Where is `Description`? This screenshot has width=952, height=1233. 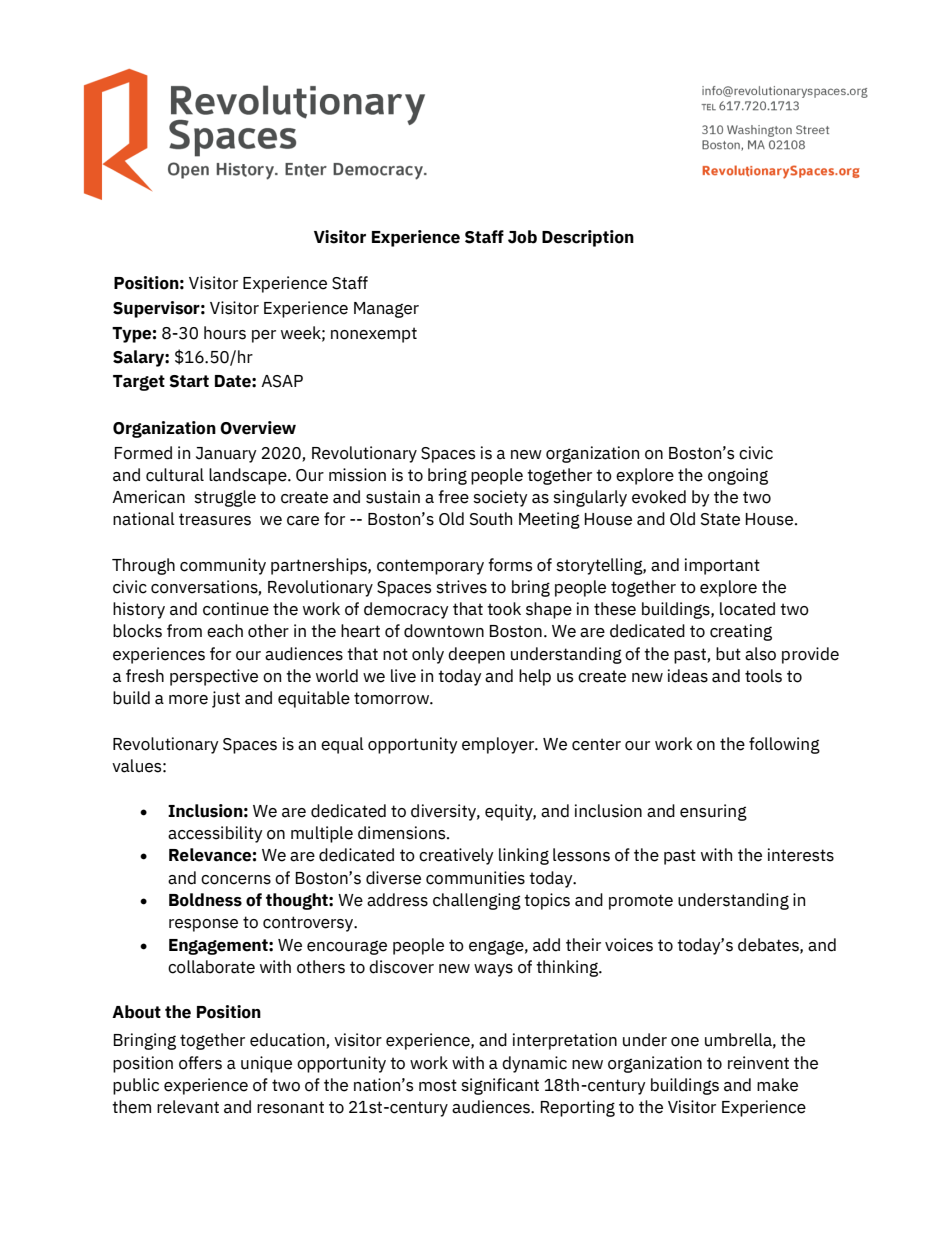
Description is located at coordinates (588, 238).
